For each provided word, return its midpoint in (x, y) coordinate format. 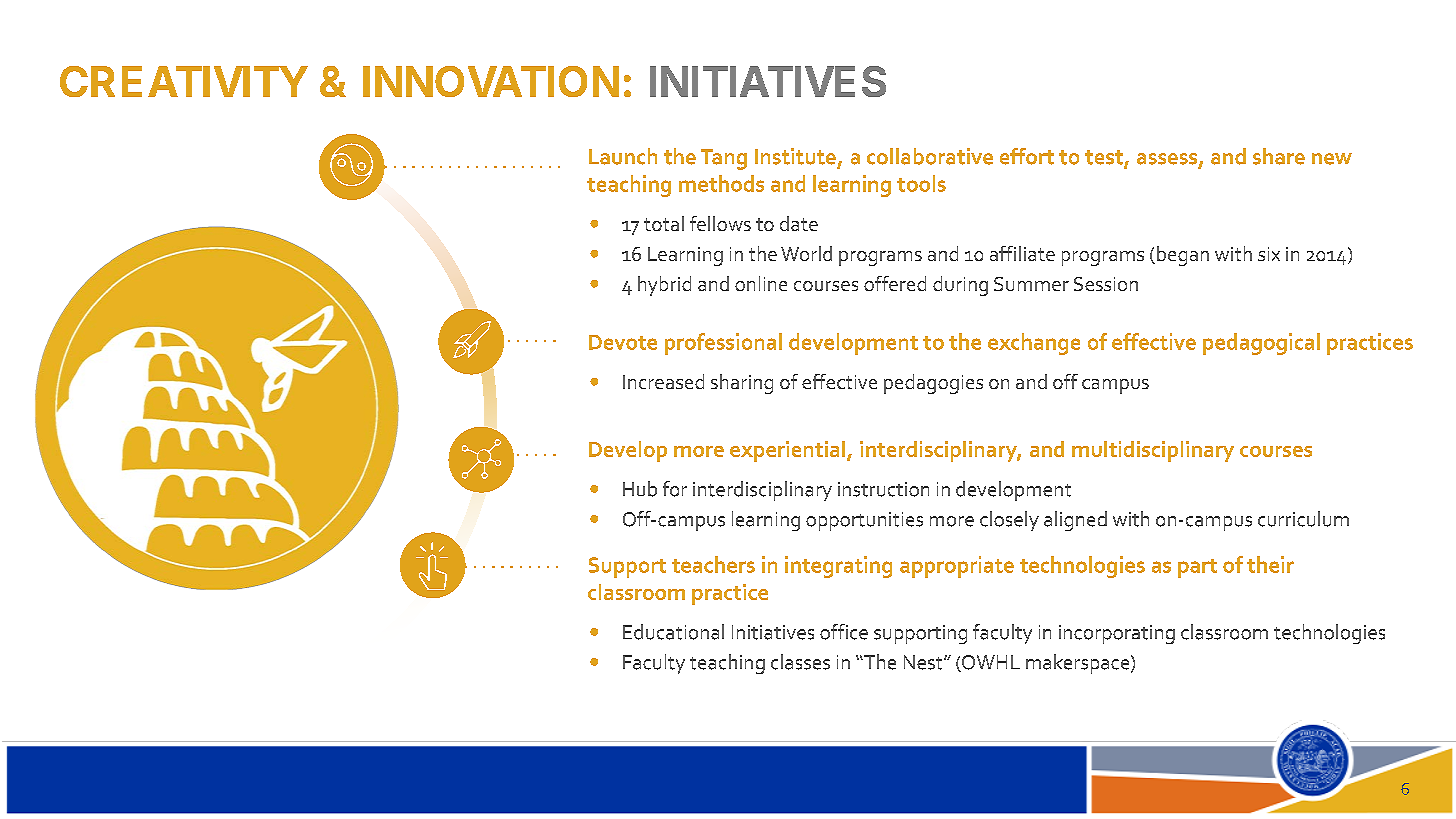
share (1279, 156)
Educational (673, 632)
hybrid (664, 286)
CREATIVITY (184, 81)
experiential (787, 451)
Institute (795, 156)
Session (1106, 284)
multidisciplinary (1153, 451)
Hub (640, 489)
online (761, 283)
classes (800, 662)
